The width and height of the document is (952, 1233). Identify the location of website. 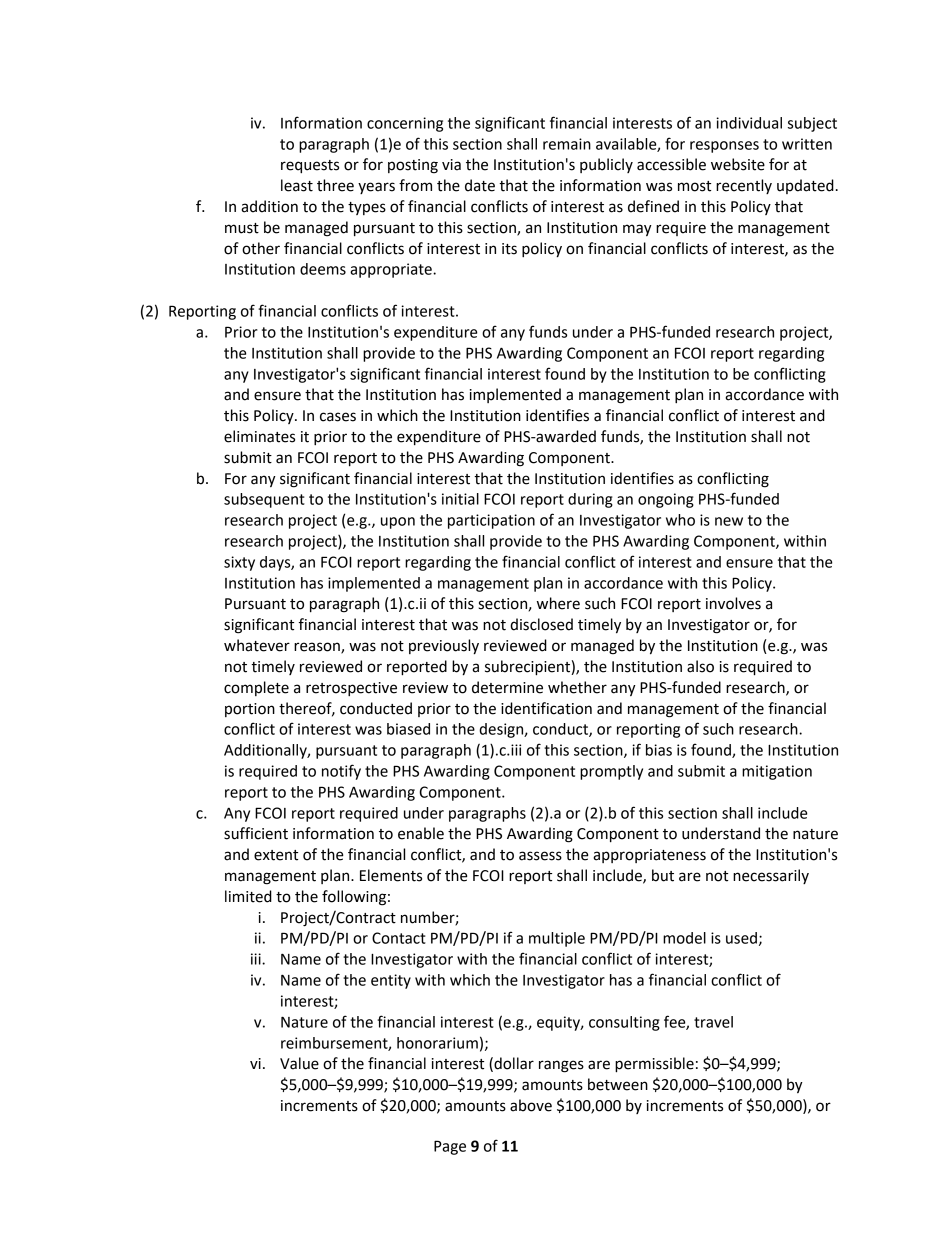
(738, 164).
